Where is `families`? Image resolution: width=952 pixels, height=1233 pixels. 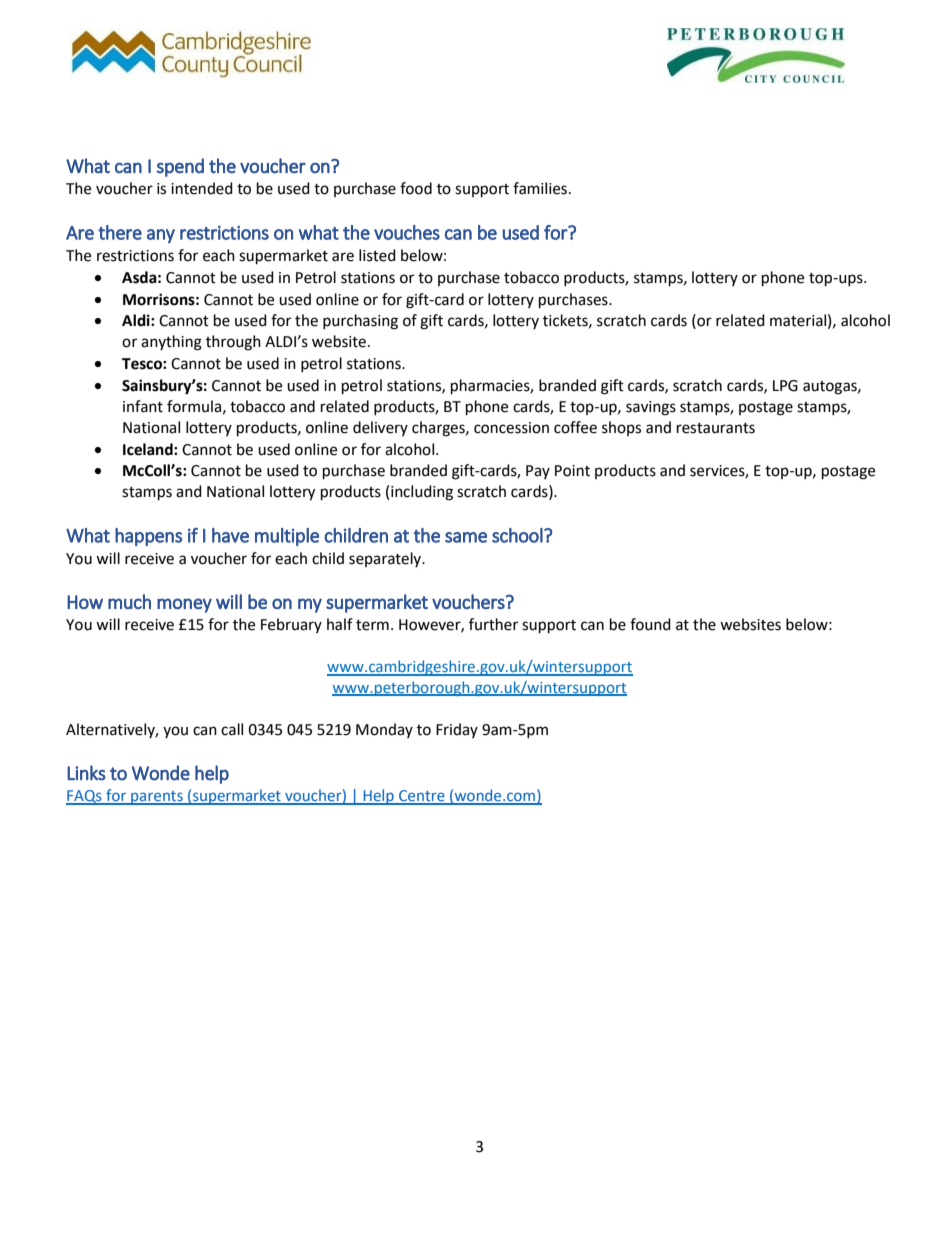 families is located at coordinates (540, 188).
